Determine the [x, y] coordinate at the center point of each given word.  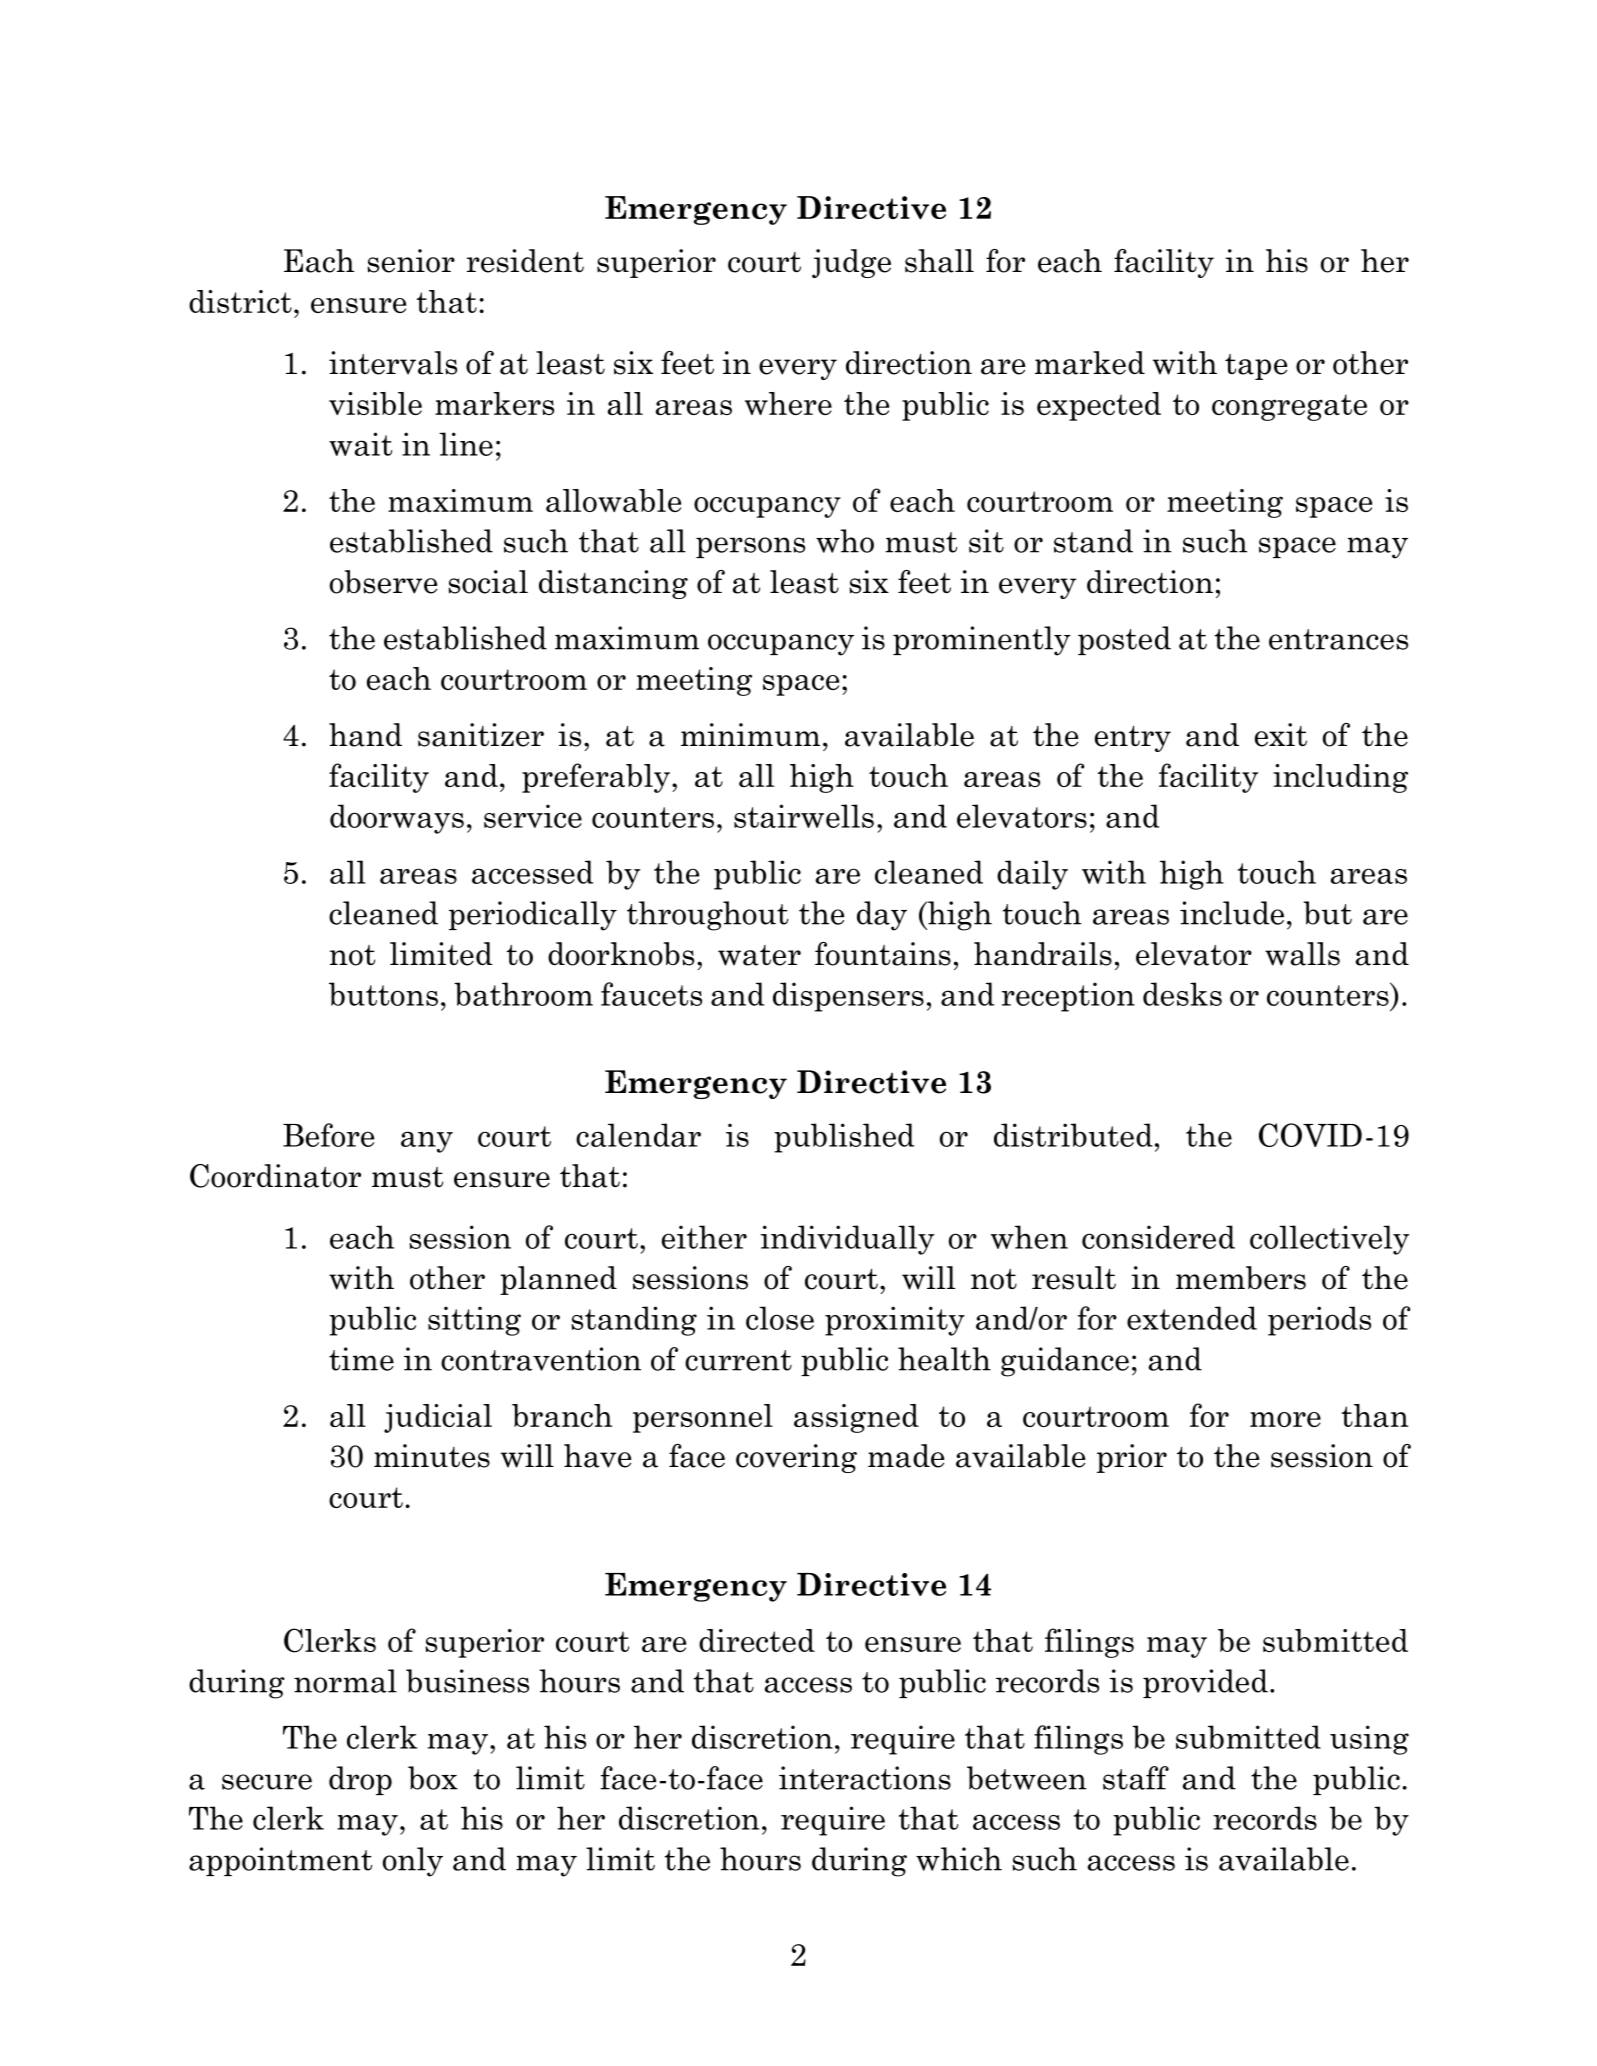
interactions [865, 1778]
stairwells [804, 816]
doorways [397, 819]
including [1340, 778]
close [780, 1318]
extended [1192, 1318]
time [361, 1359]
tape [1256, 367]
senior [411, 261]
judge [851, 263]
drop [360, 1780]
